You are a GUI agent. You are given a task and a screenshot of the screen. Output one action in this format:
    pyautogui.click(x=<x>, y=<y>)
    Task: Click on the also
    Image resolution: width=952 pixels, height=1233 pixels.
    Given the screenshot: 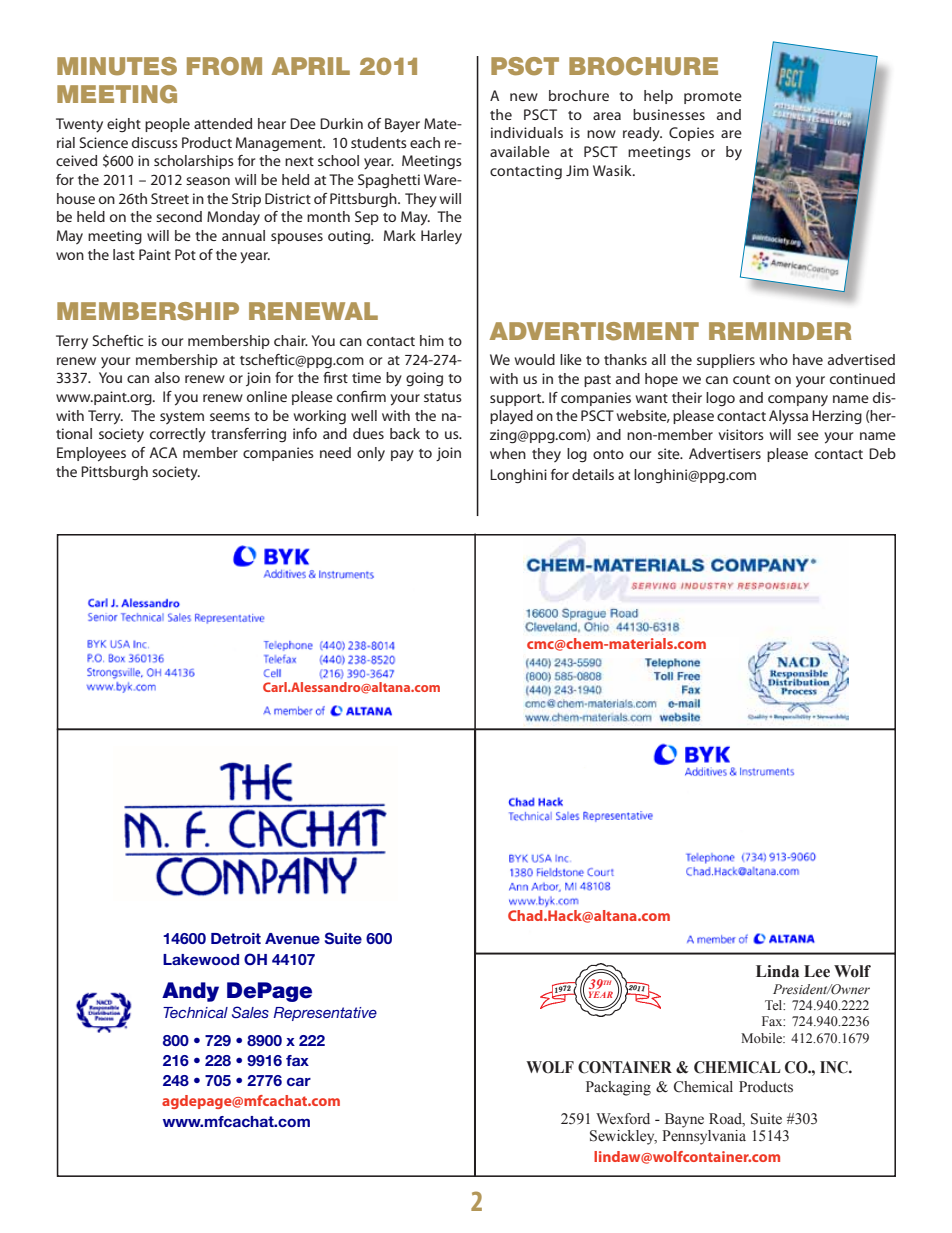 What is the action you would take?
    pyautogui.click(x=167, y=377)
